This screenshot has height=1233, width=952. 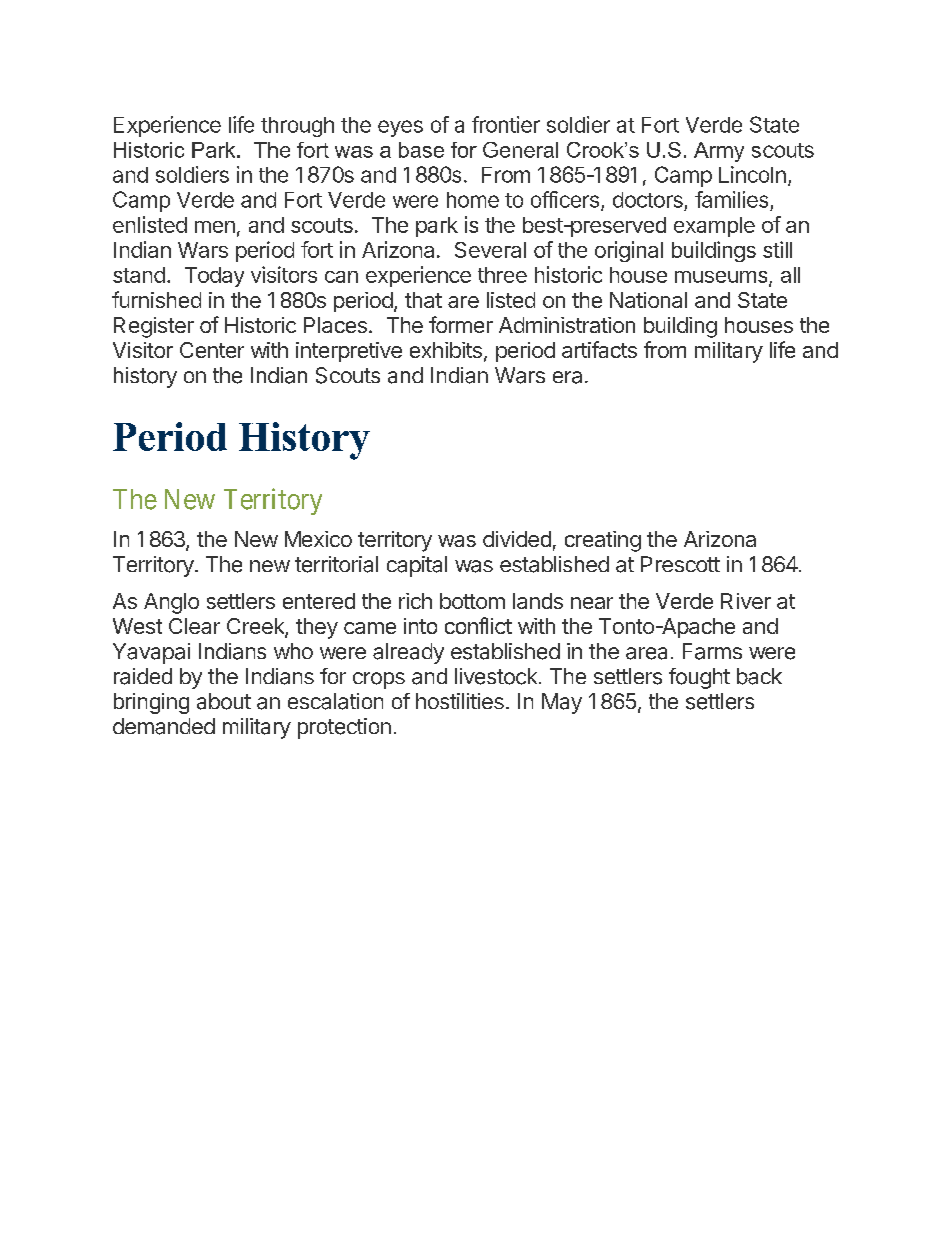 What do you see at coordinates (212, 350) in the screenshot?
I see `Center` at bounding box center [212, 350].
